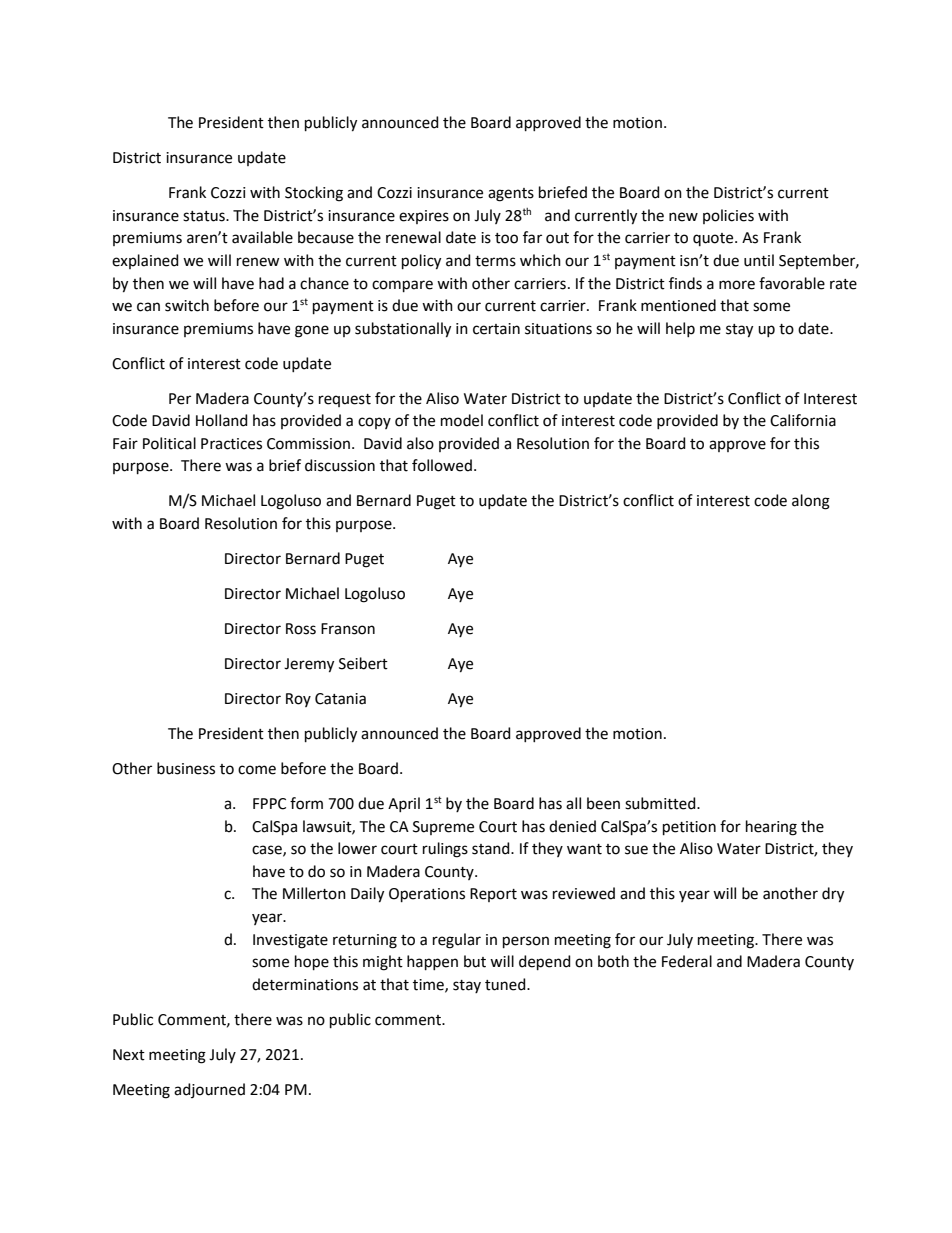 The width and height of the screenshot is (952, 1233). Describe the element at coordinates (348, 629) in the screenshot. I see `Franson` at that location.
